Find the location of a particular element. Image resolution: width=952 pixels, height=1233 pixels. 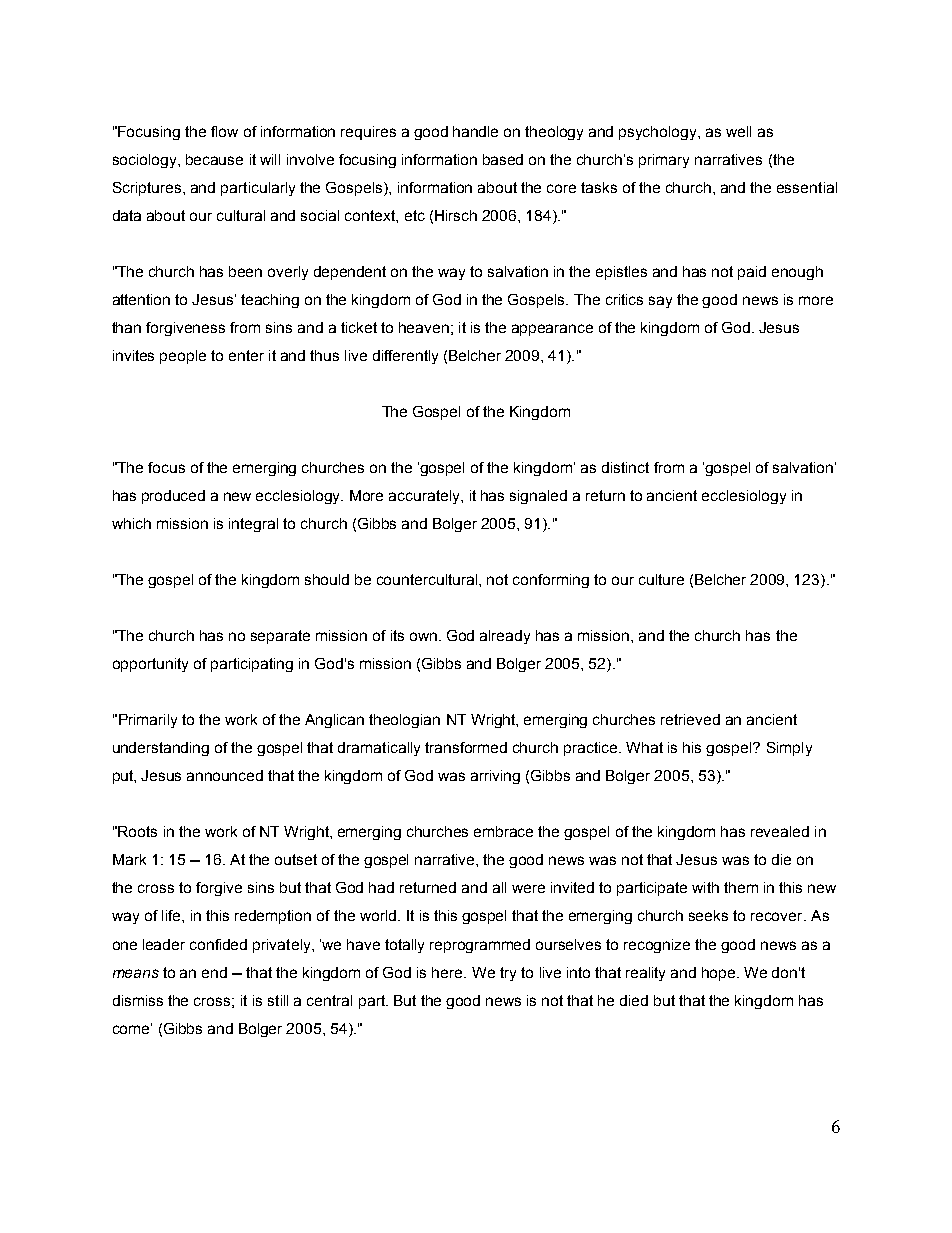

conforming is located at coordinates (551, 581).
